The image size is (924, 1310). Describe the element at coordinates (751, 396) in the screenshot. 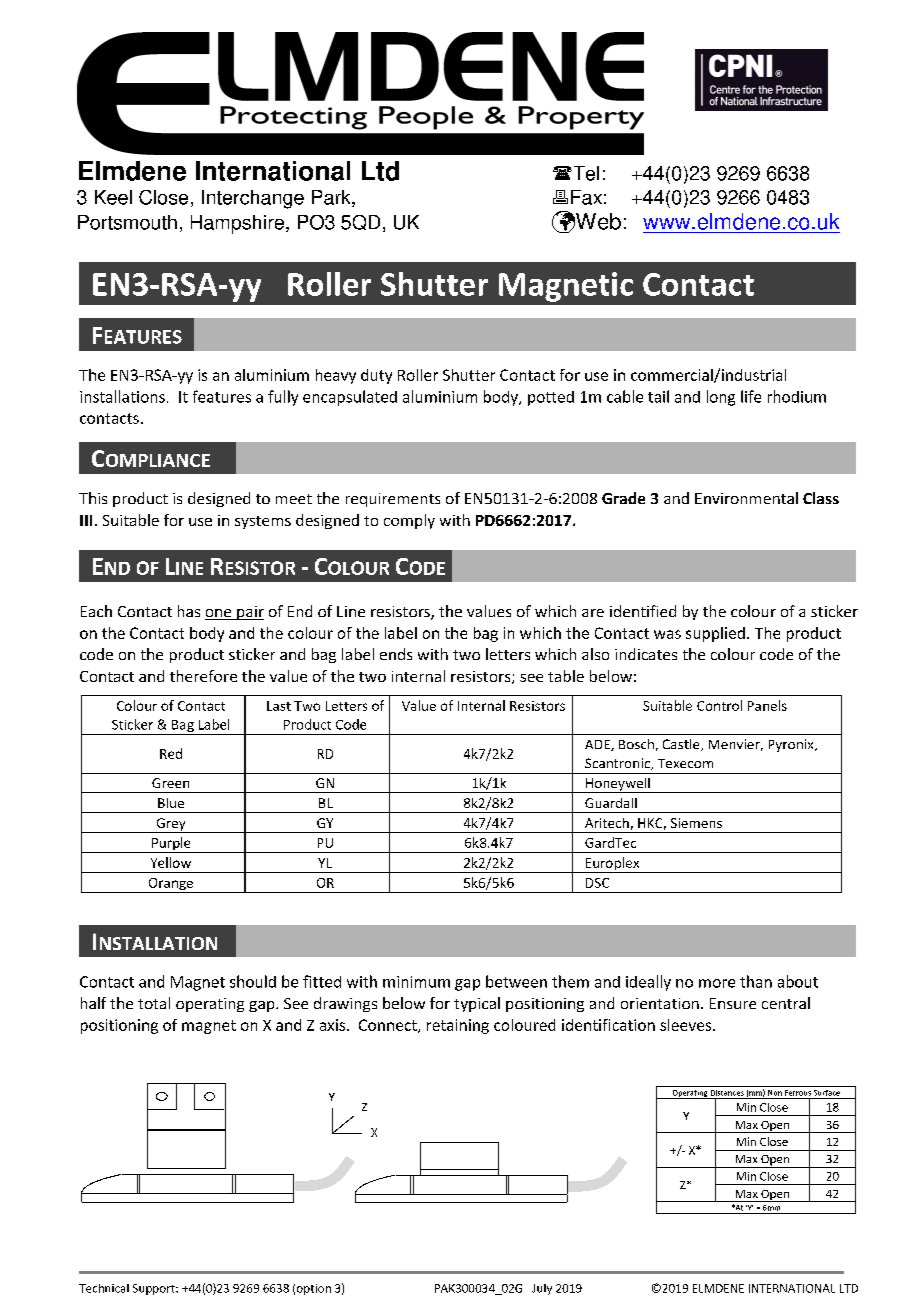

I see `life` at that location.
